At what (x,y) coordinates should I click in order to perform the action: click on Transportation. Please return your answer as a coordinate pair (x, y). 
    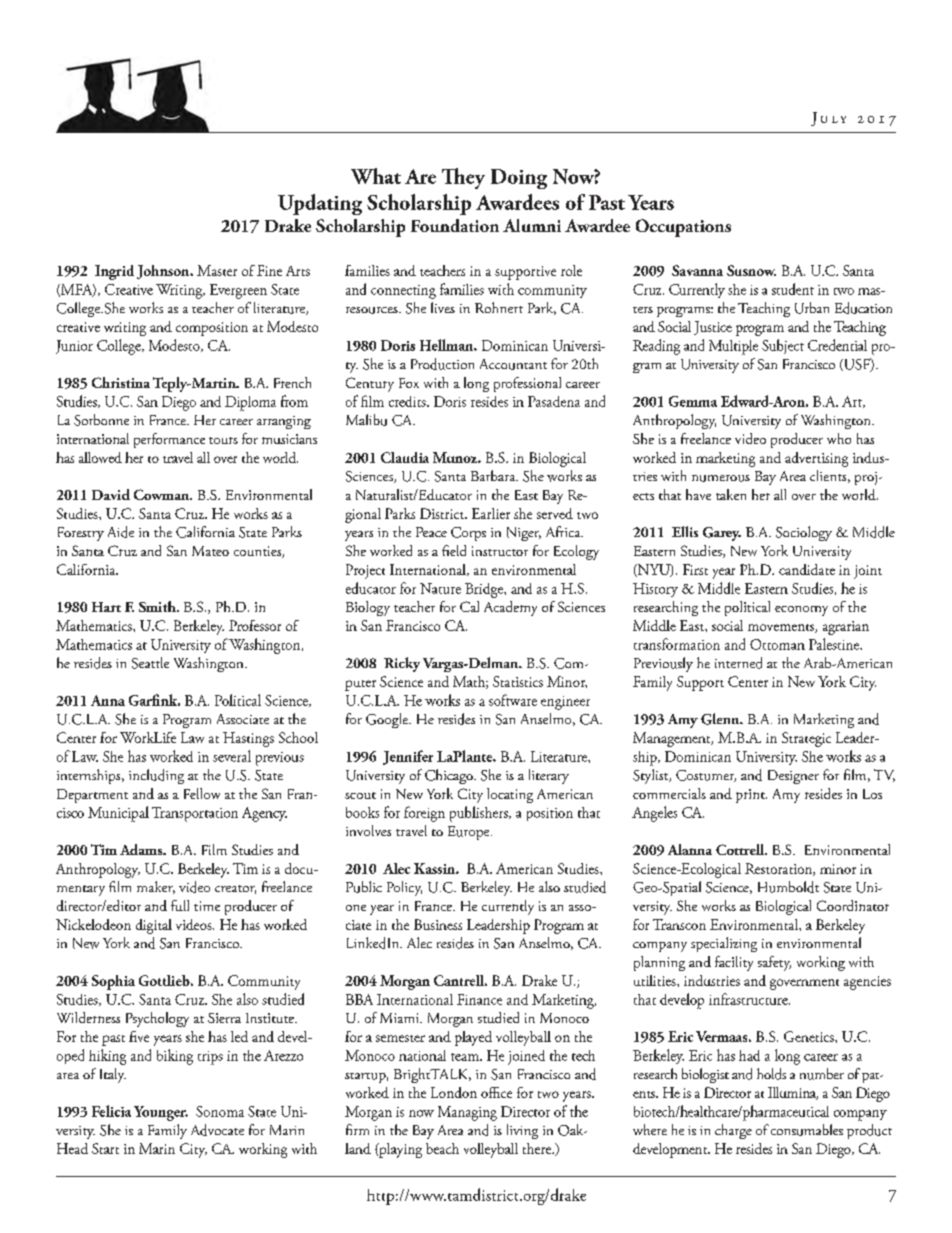
    Looking at the image, I should click on (195, 814).
